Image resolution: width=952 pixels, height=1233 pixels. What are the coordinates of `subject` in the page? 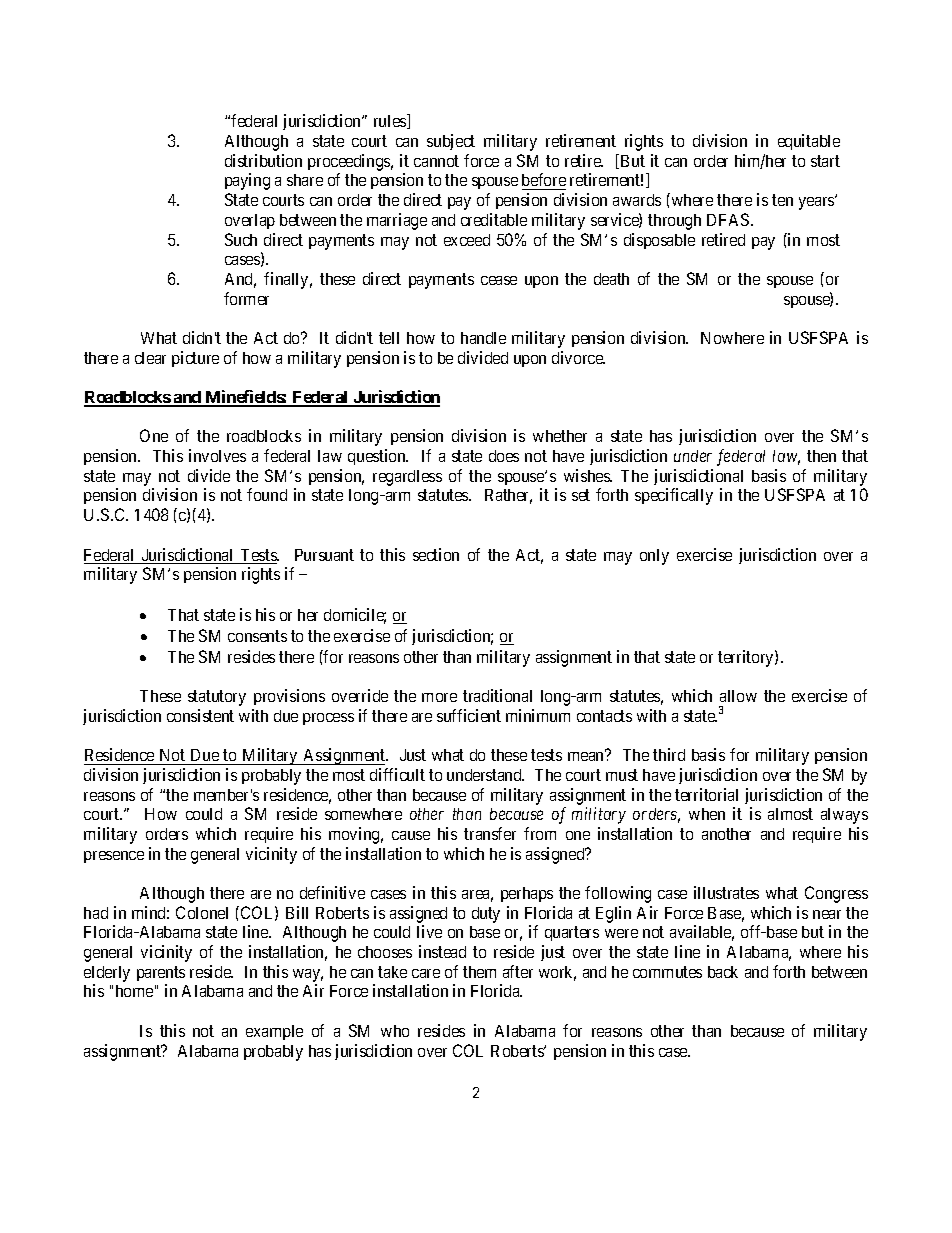 It's located at (451, 142).
